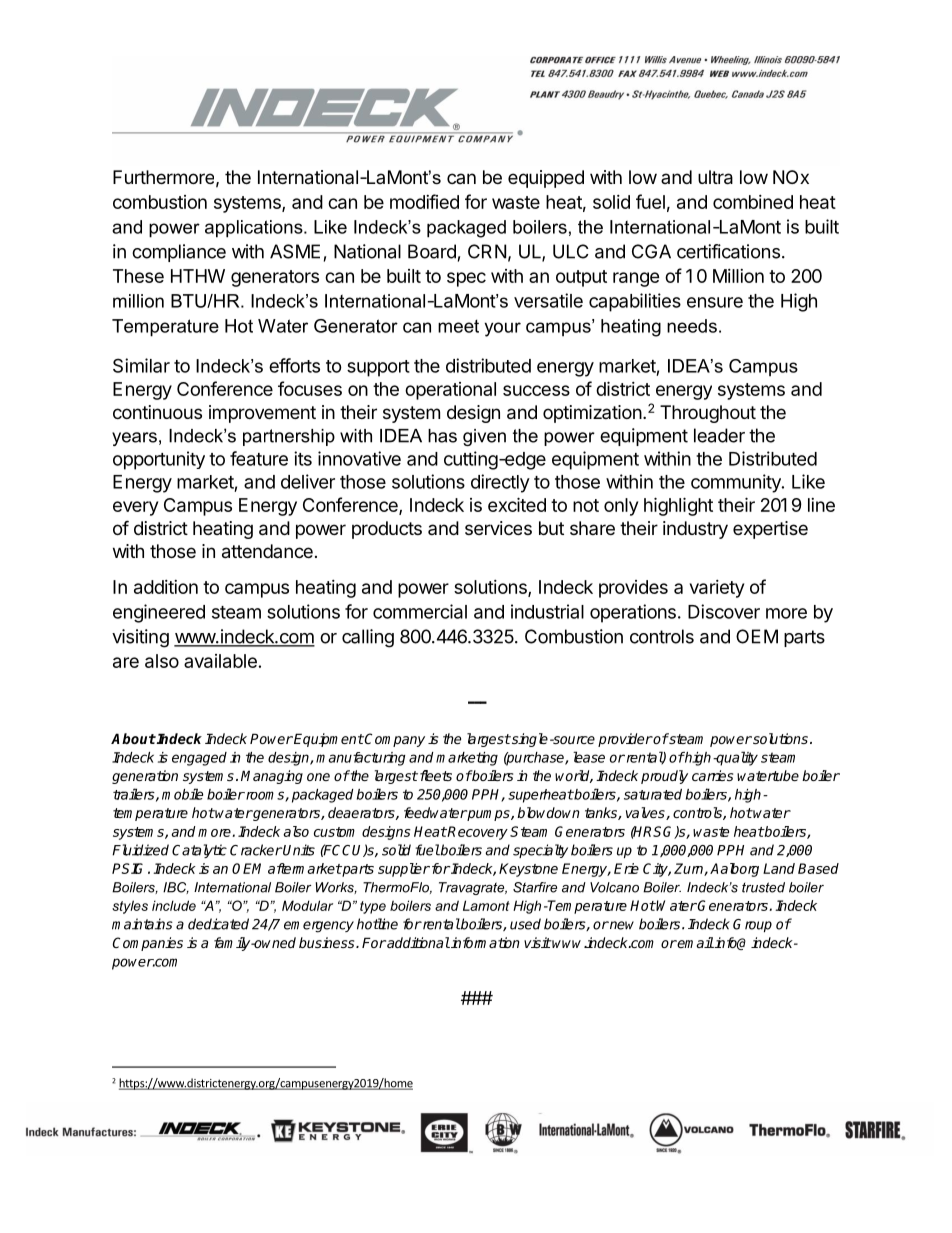 The width and height of the screenshot is (952, 1233). What do you see at coordinates (255, 229) in the screenshot?
I see `applications` at bounding box center [255, 229].
